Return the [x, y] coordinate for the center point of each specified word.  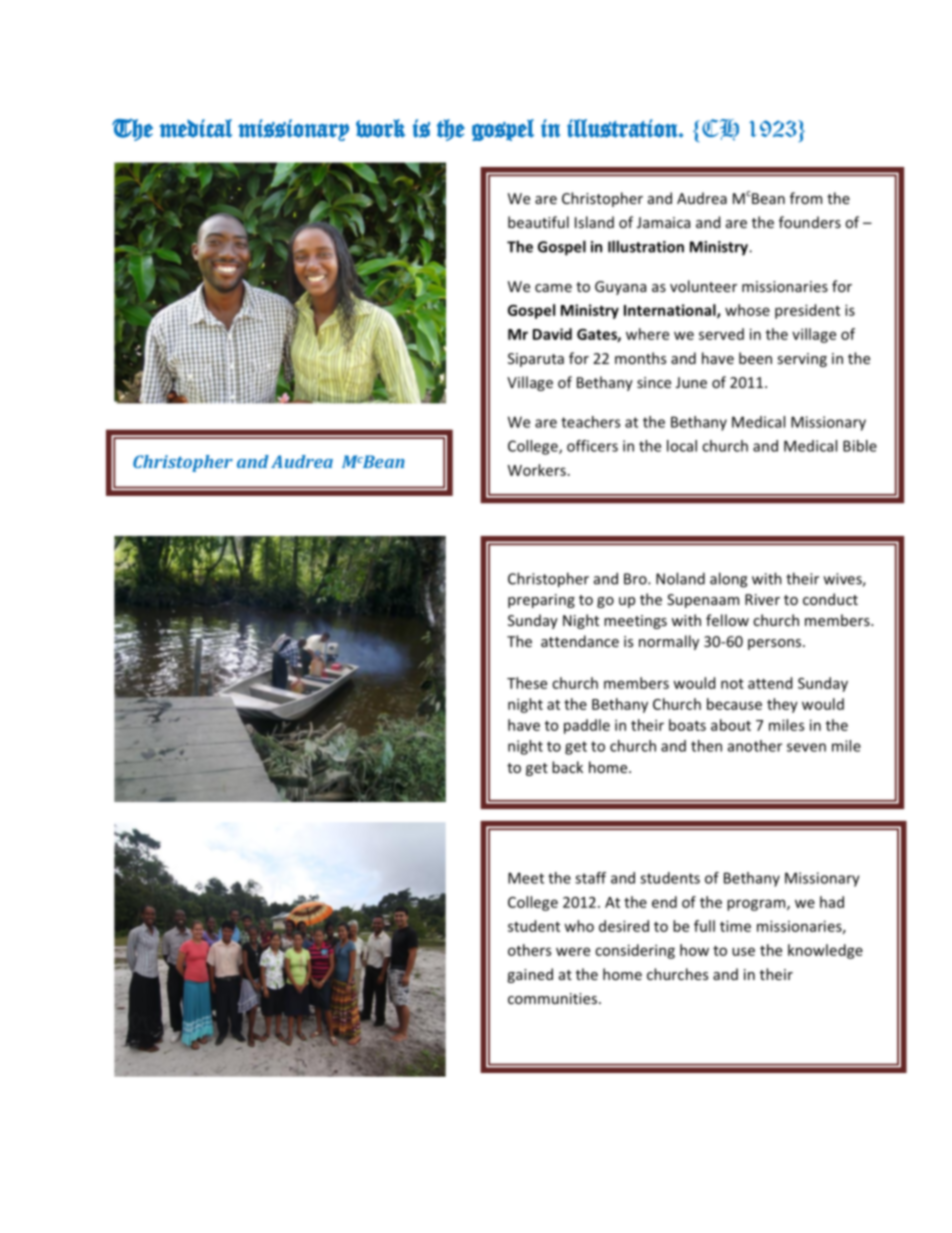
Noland [680, 578]
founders [810, 222]
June [691, 382]
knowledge [825, 951]
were [573, 951]
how [694, 950]
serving [802, 360]
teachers [590, 422]
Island [594, 222]
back [567, 767]
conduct [830, 599]
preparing [541, 601]
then [706, 746]
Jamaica [663, 222]
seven [806, 747]
